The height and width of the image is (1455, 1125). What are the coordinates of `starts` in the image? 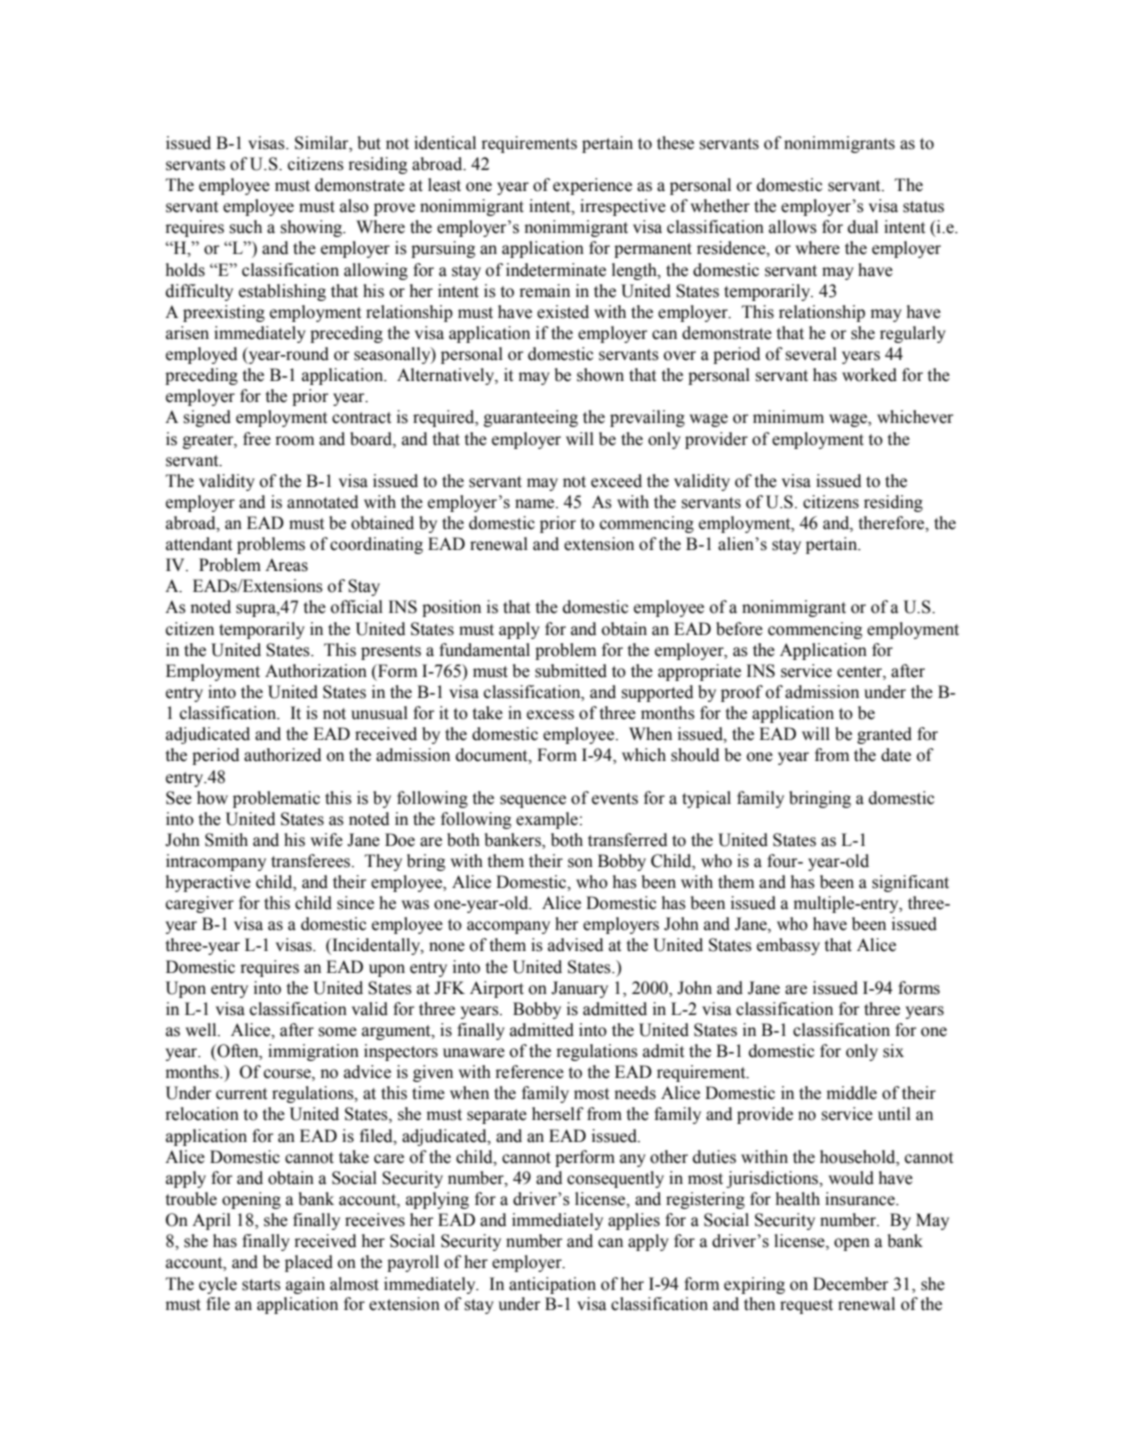 It's located at (261, 1285).
